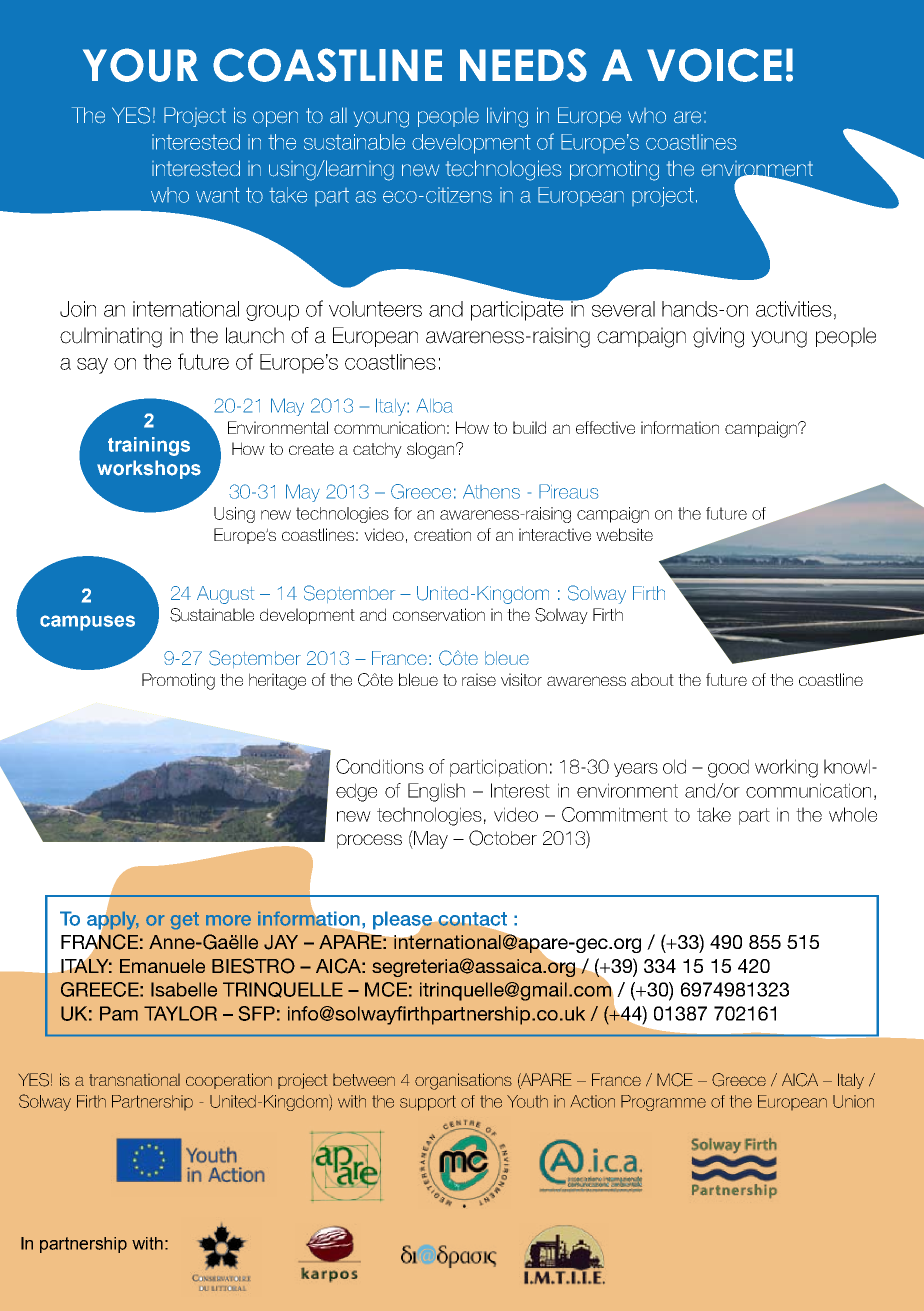 The image size is (924, 1311). Describe the element at coordinates (714, 65) in the screenshot. I see `VOICE` at that location.
